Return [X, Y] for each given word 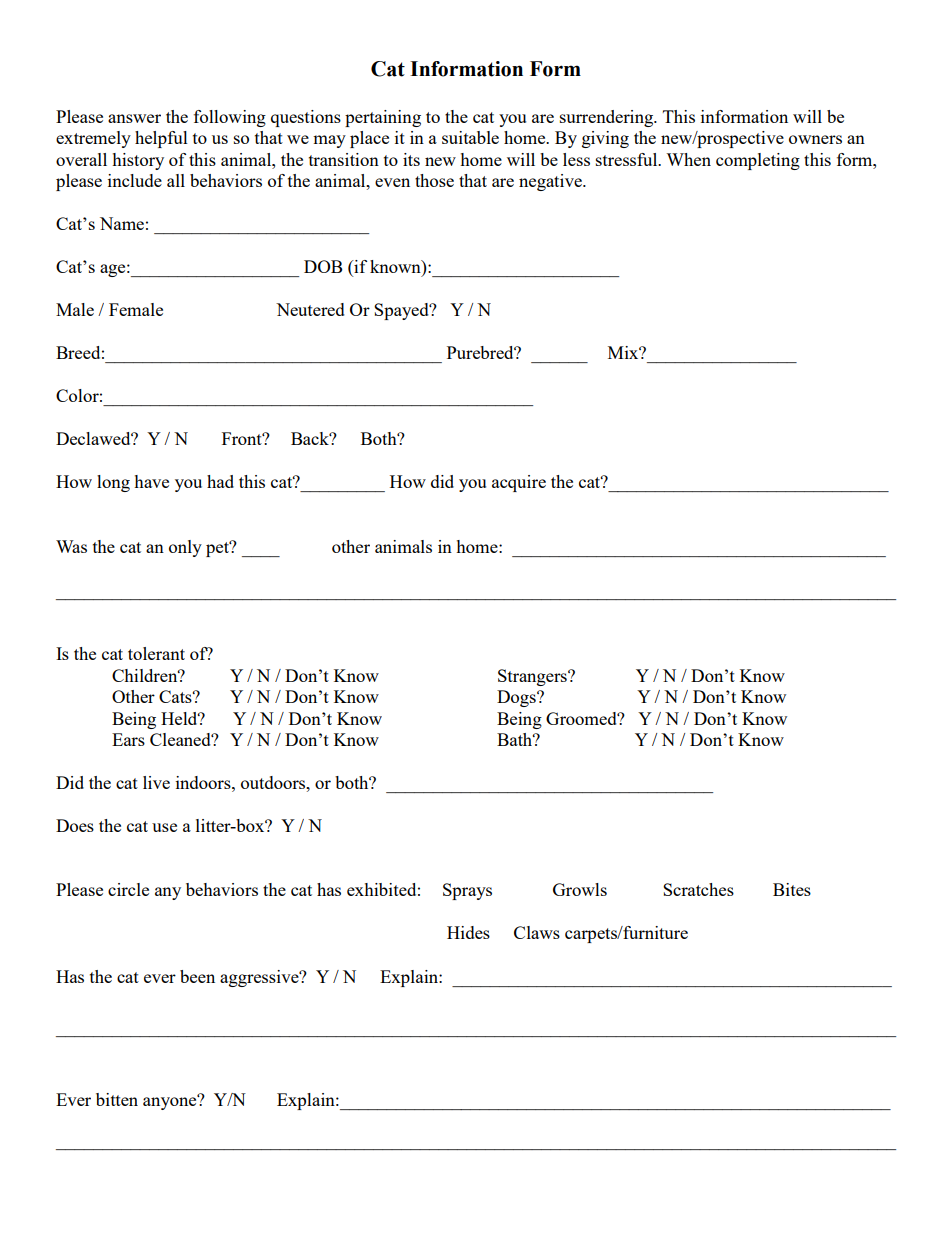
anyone [171, 1102]
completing [758, 161]
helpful [161, 139]
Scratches [698, 889]
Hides [468, 932]
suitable [470, 137]
